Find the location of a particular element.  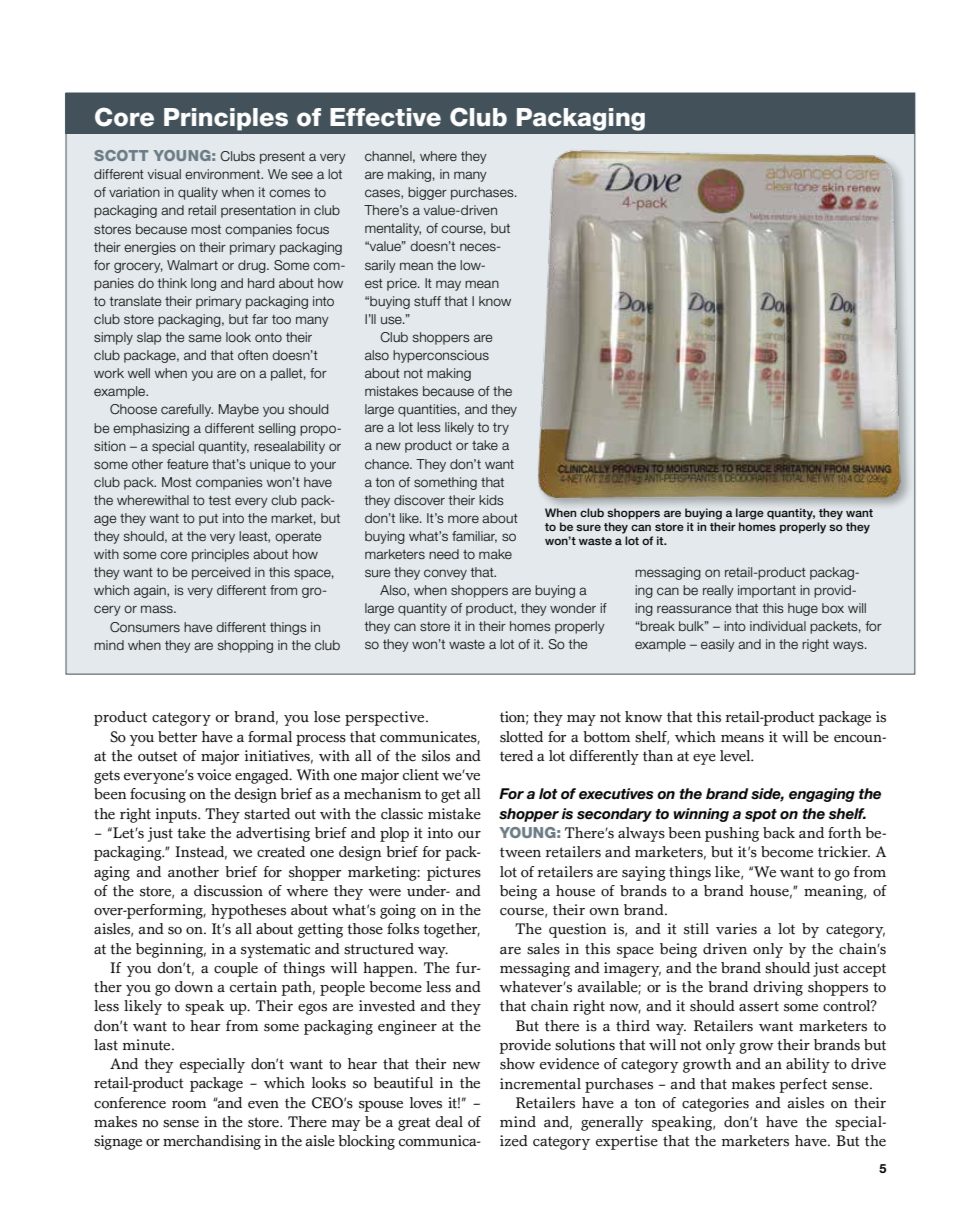

familiar is located at coordinates (474, 537).
